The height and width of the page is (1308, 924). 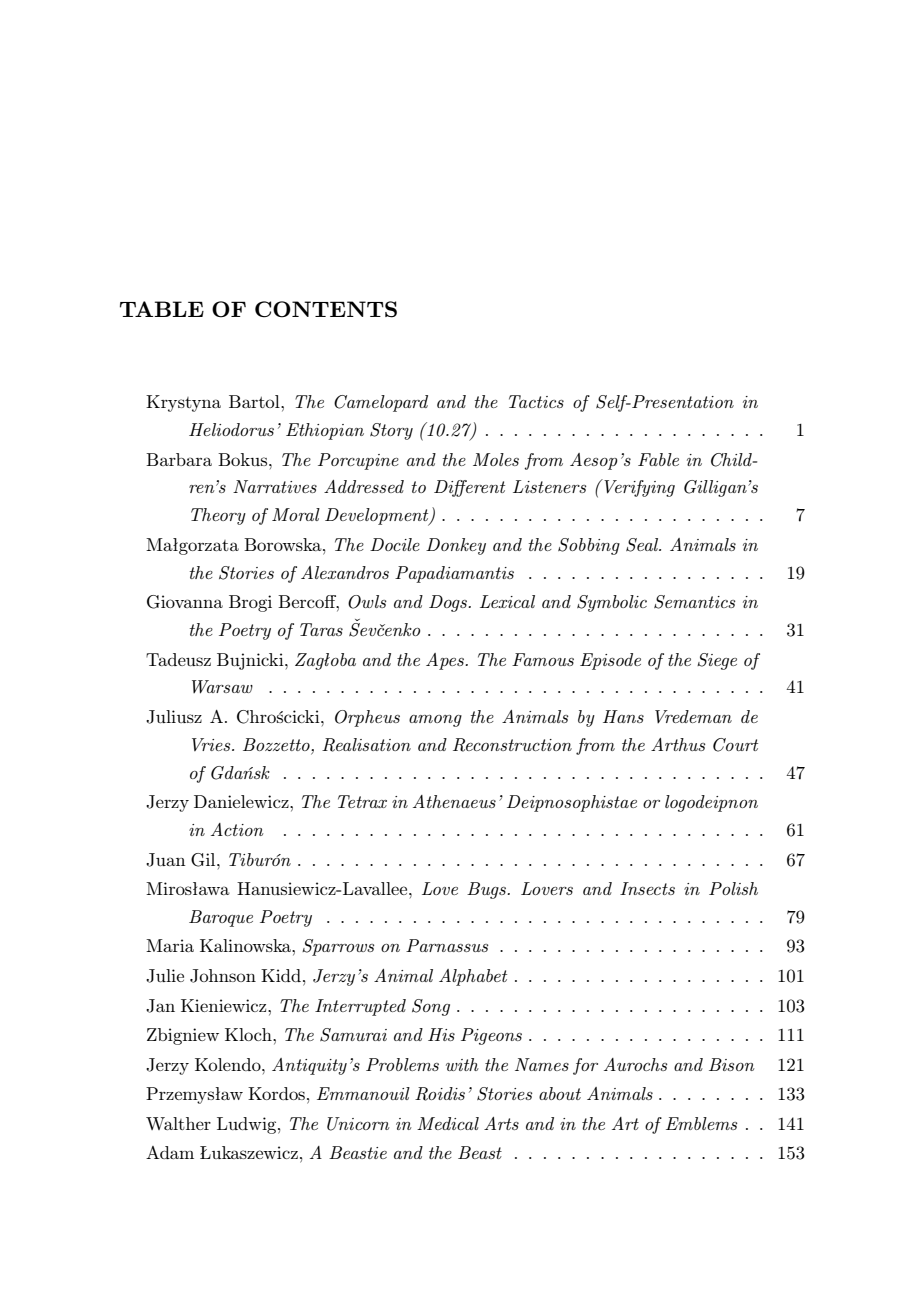 I want to click on TABLE, so click(x=162, y=309).
